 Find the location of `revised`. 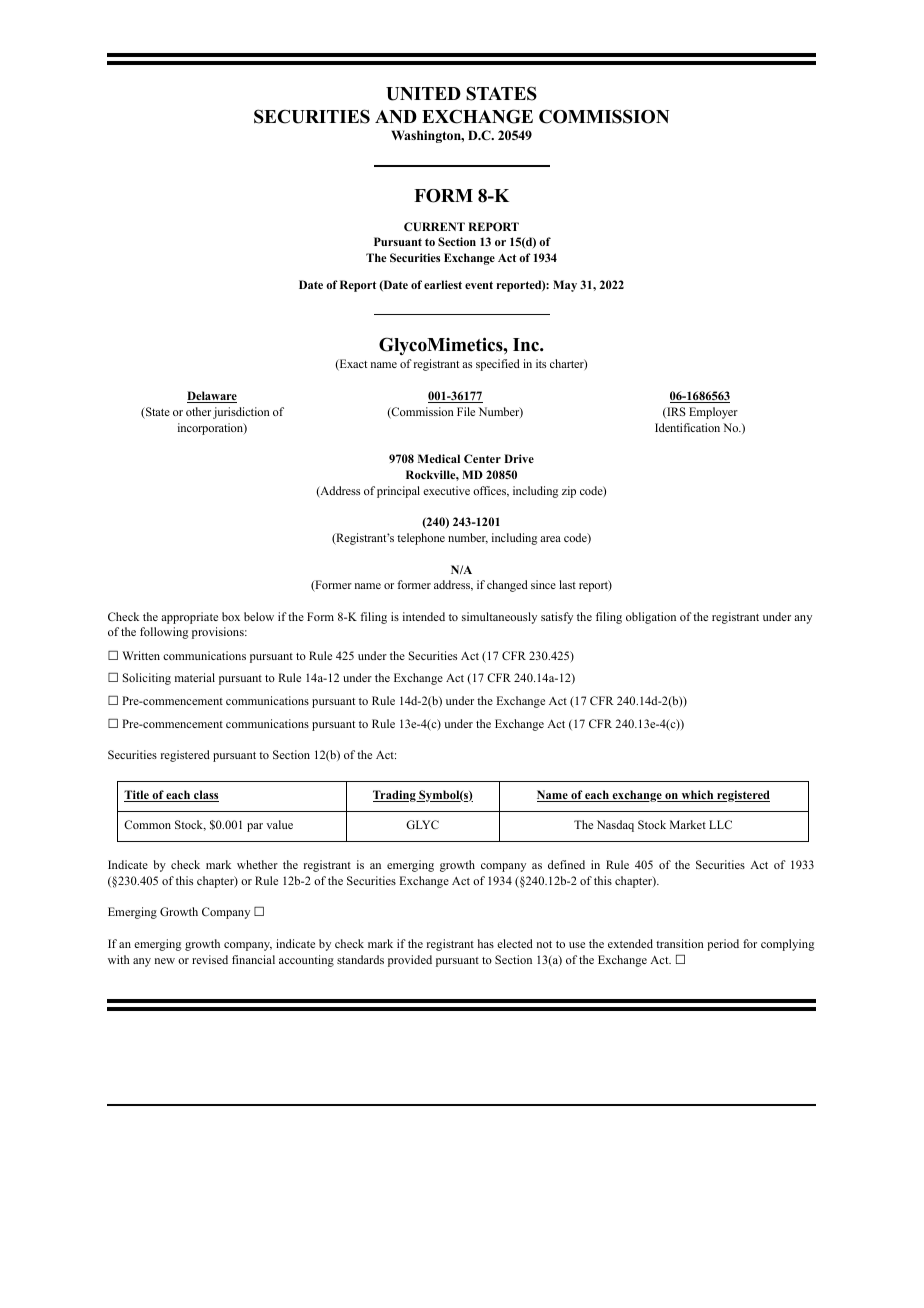

revised is located at coordinates (210, 959).
